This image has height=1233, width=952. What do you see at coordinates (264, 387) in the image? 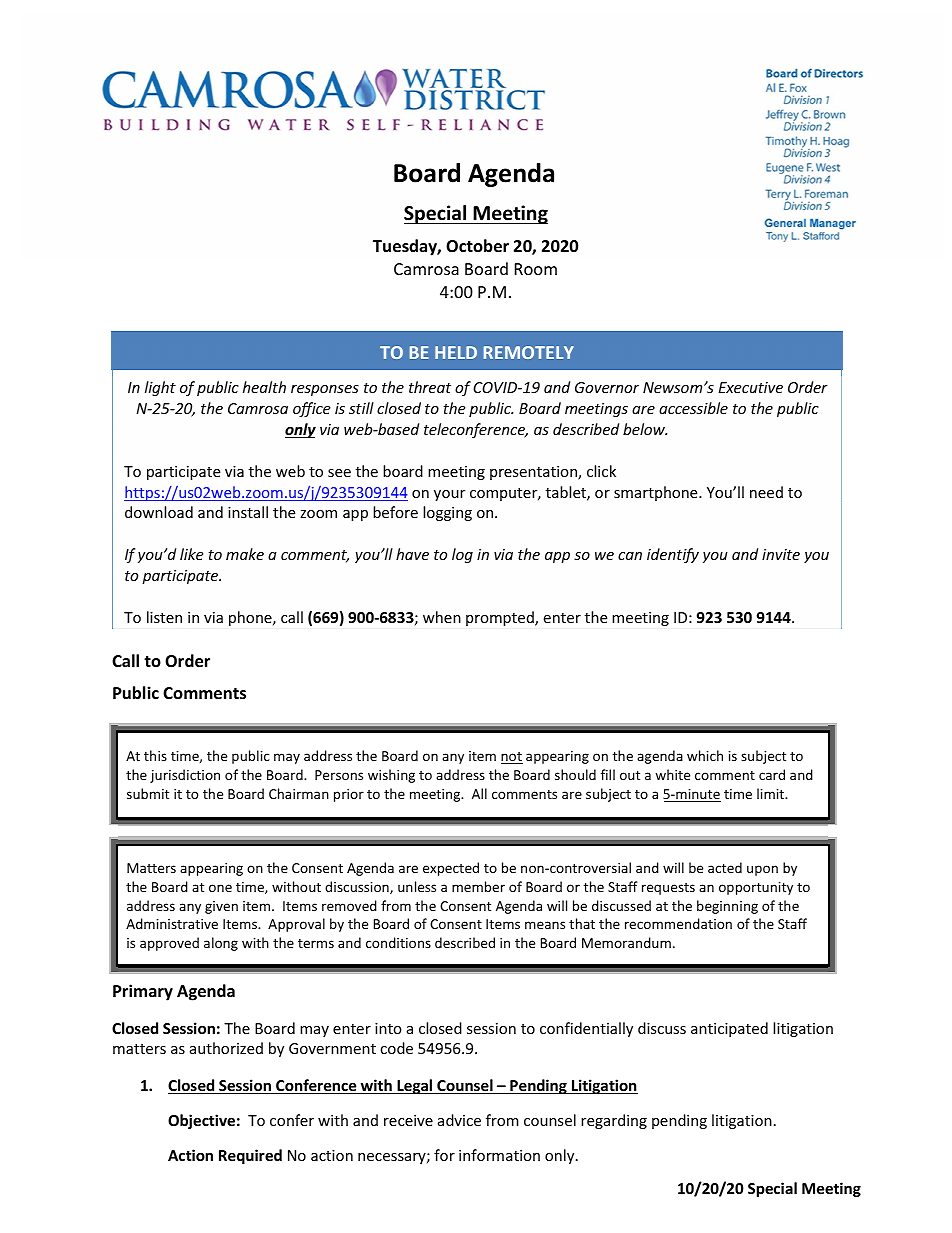
I see `health` at bounding box center [264, 387].
